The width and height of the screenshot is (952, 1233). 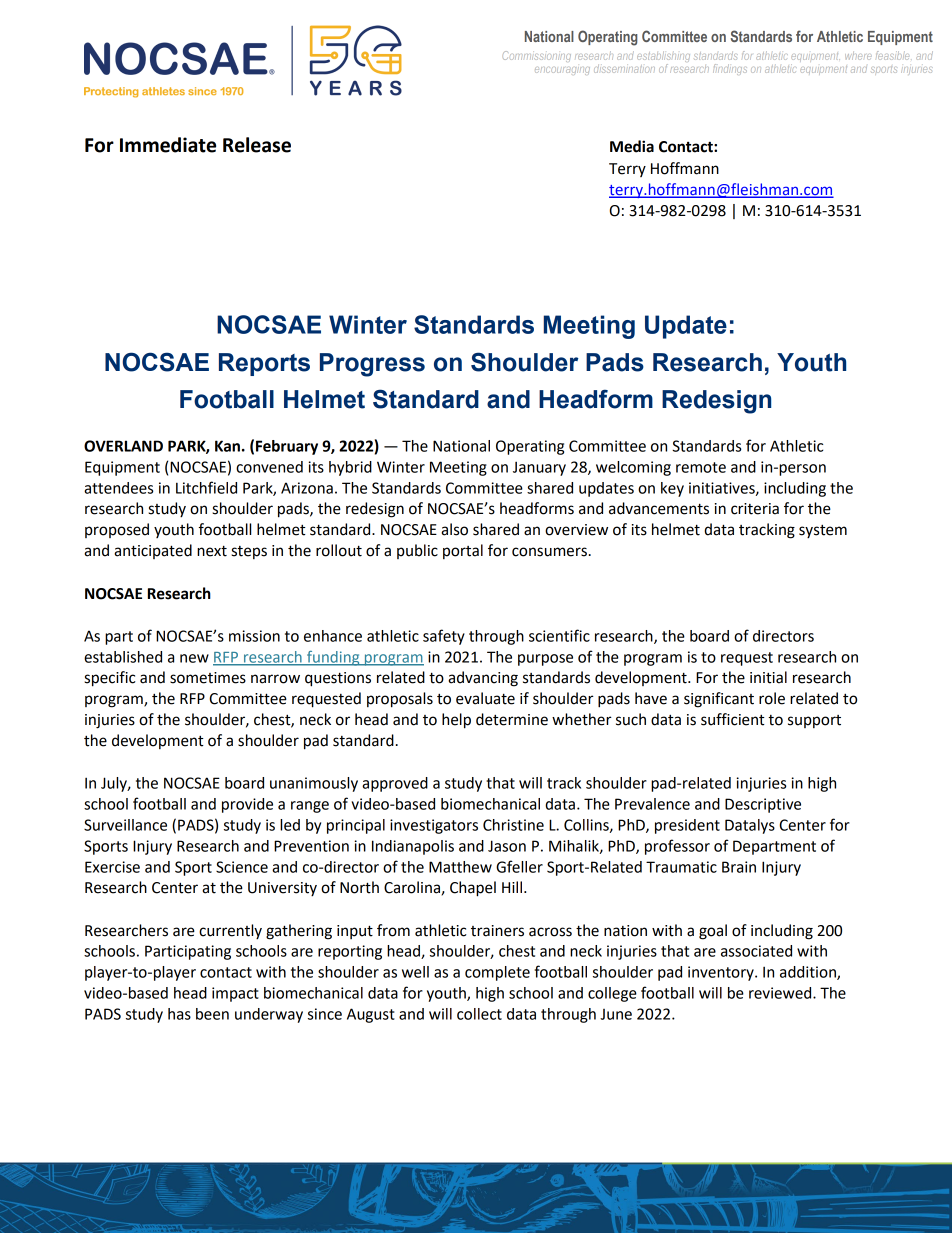 What do you see at coordinates (730, 69) in the screenshot?
I see `findings` at bounding box center [730, 69].
